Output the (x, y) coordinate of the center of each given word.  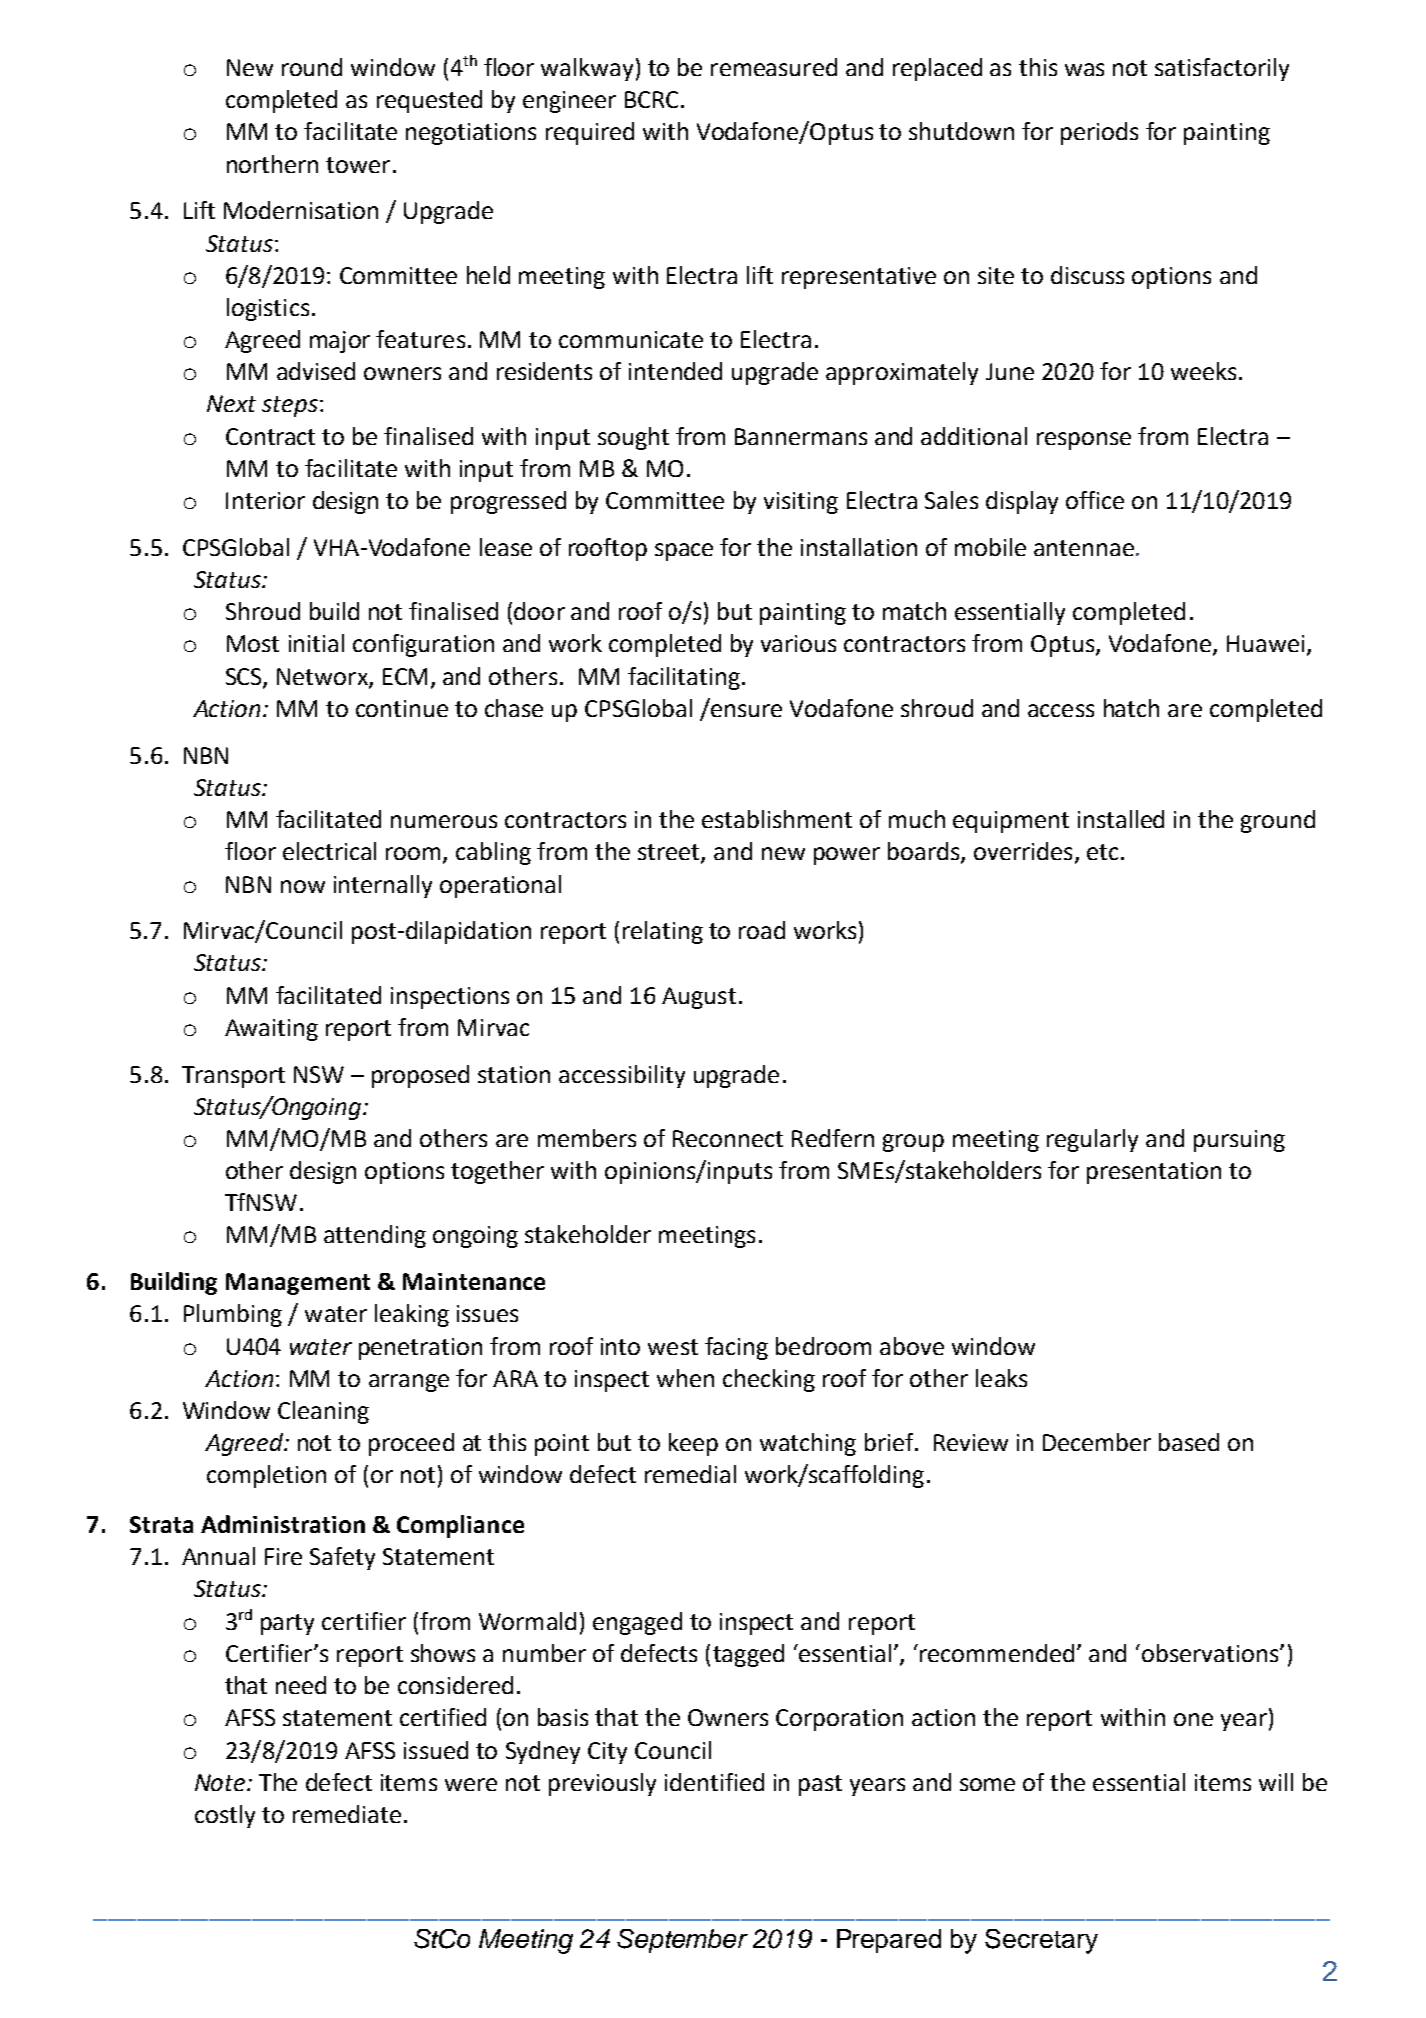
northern (272, 164)
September (682, 1941)
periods (1099, 133)
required (590, 133)
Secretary (1041, 1941)
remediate (347, 1814)
